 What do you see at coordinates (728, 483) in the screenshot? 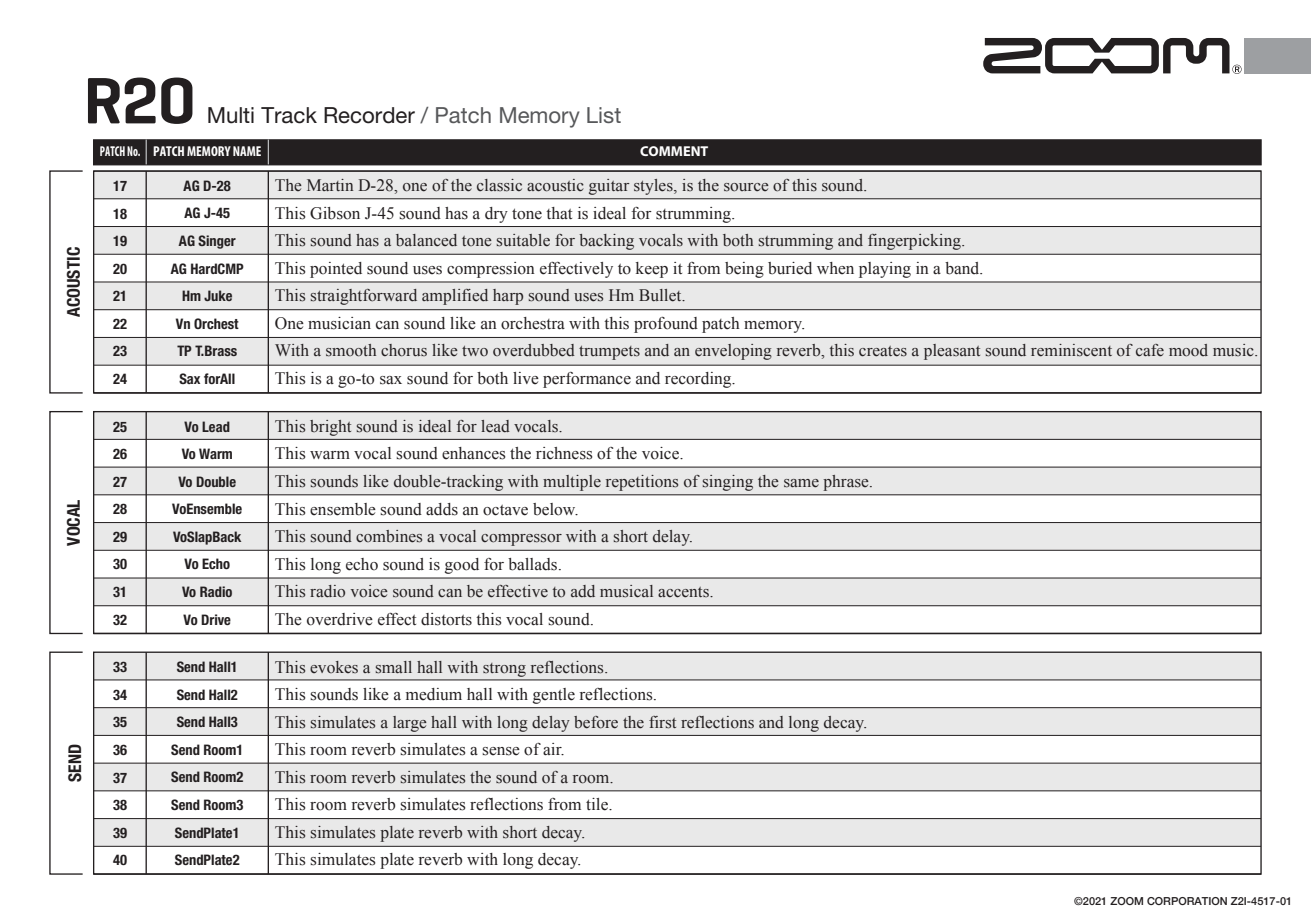
I see `singing` at bounding box center [728, 483].
